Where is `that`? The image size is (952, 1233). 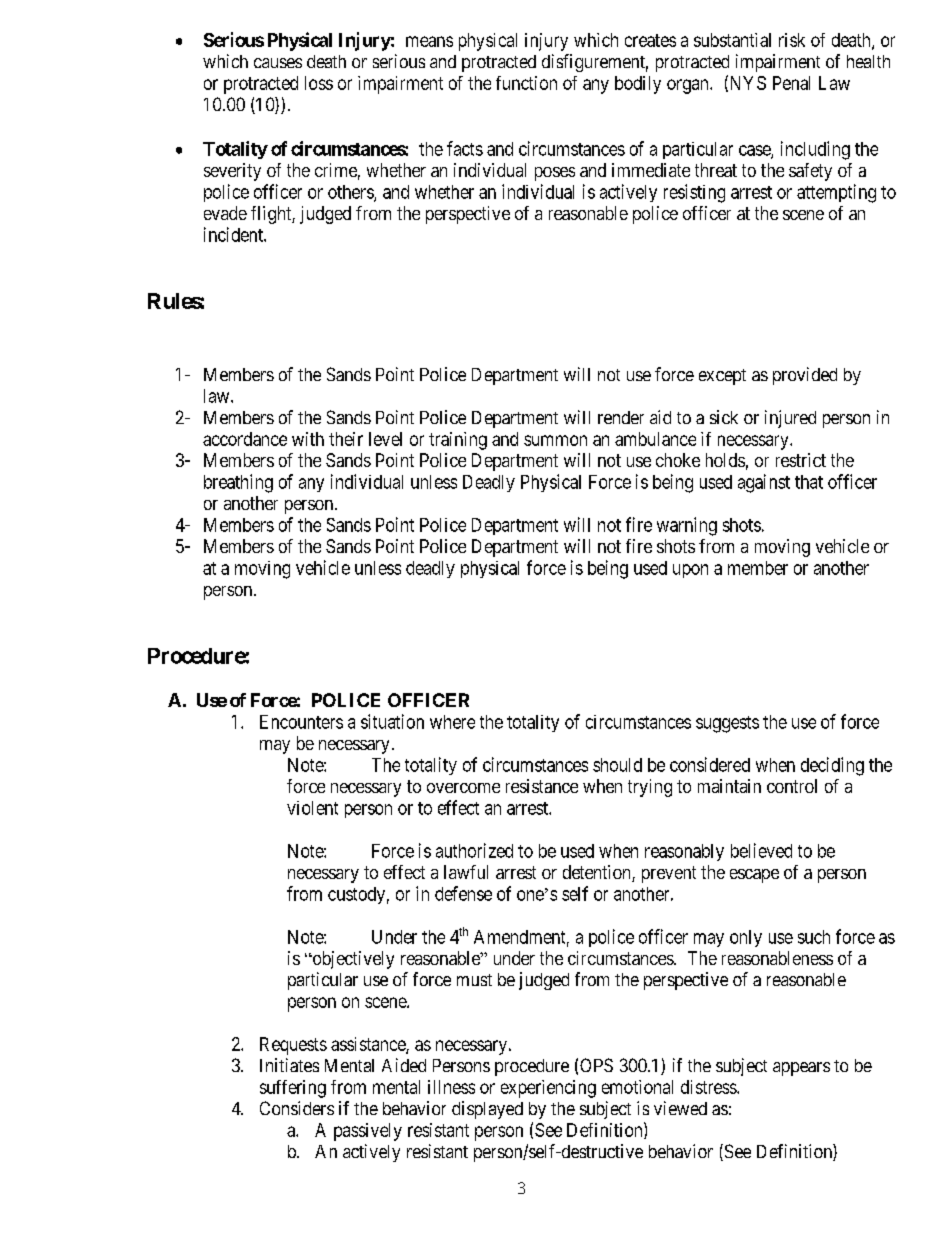
that is located at coordinates (809, 482).
